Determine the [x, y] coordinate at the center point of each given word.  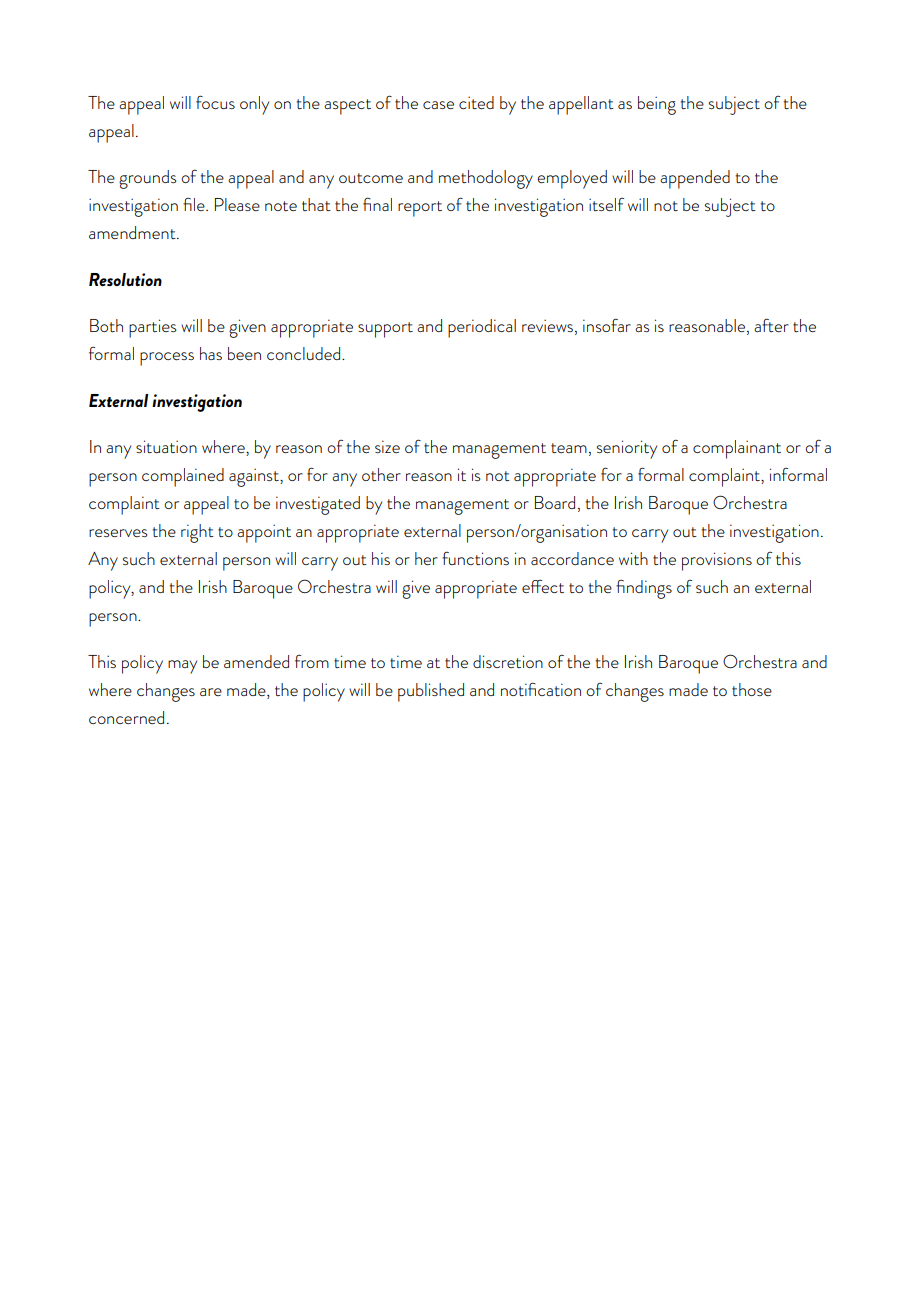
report [420, 209]
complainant [737, 449]
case [438, 105]
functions [475, 558]
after [771, 325]
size [387, 446]
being [657, 105]
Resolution [125, 279]
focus [215, 102]
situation [166, 446]
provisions [717, 561]
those [752, 689]
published [431, 692]
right [197, 533]
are [211, 692]
